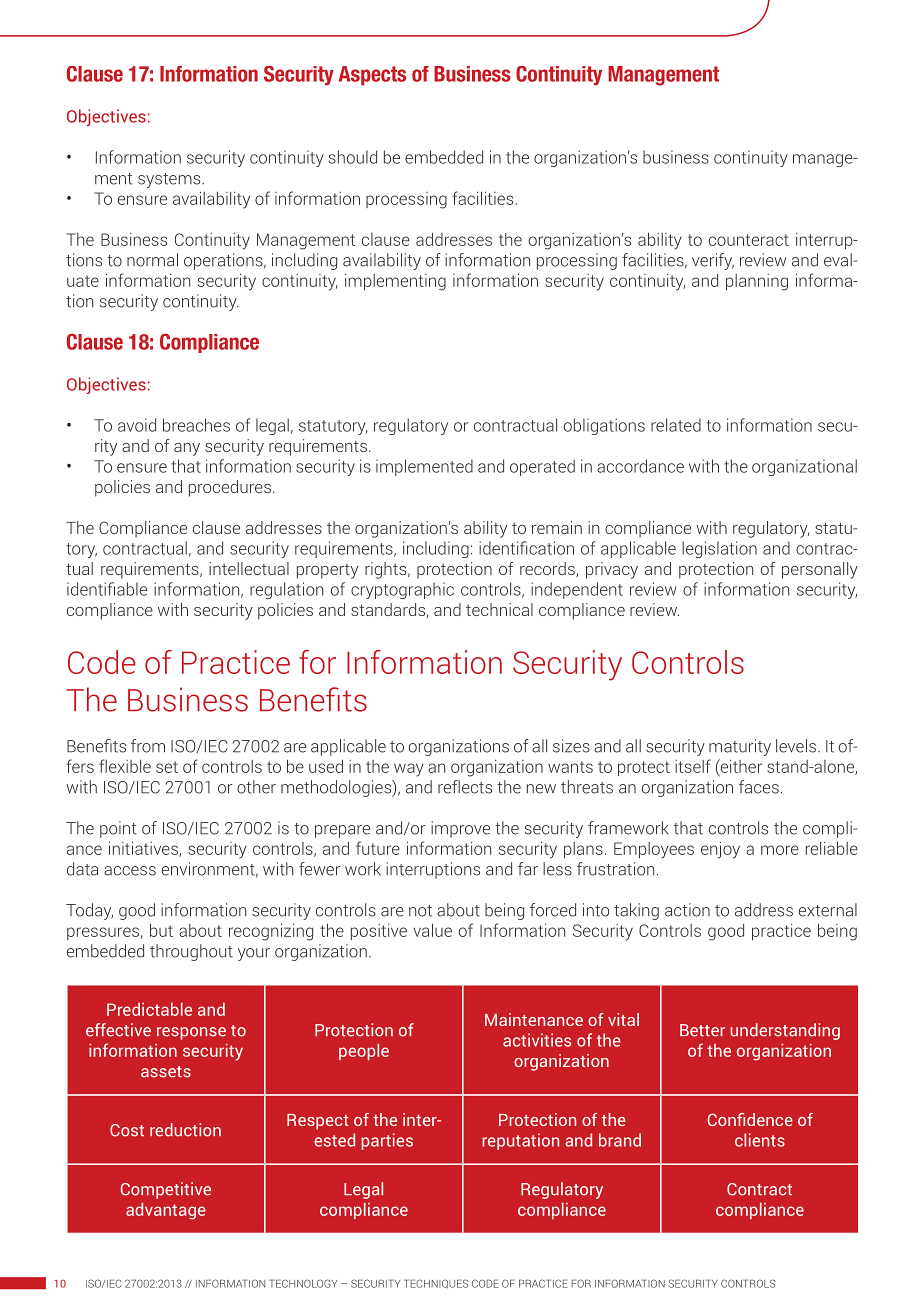 This page has height=1308, width=924. I want to click on clients, so click(760, 1140).
